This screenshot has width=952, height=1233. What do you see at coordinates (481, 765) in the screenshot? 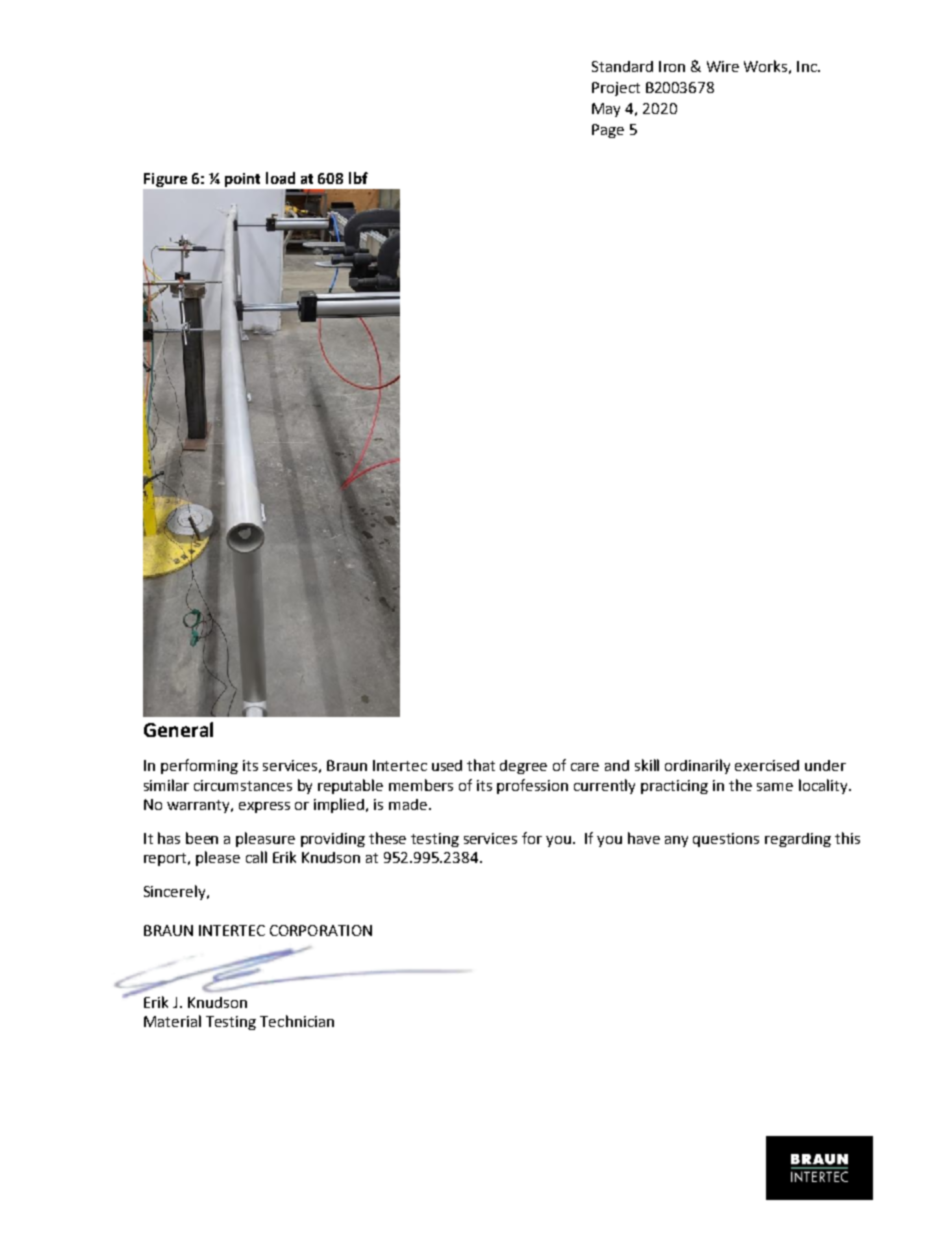
I see `that` at bounding box center [481, 765].
